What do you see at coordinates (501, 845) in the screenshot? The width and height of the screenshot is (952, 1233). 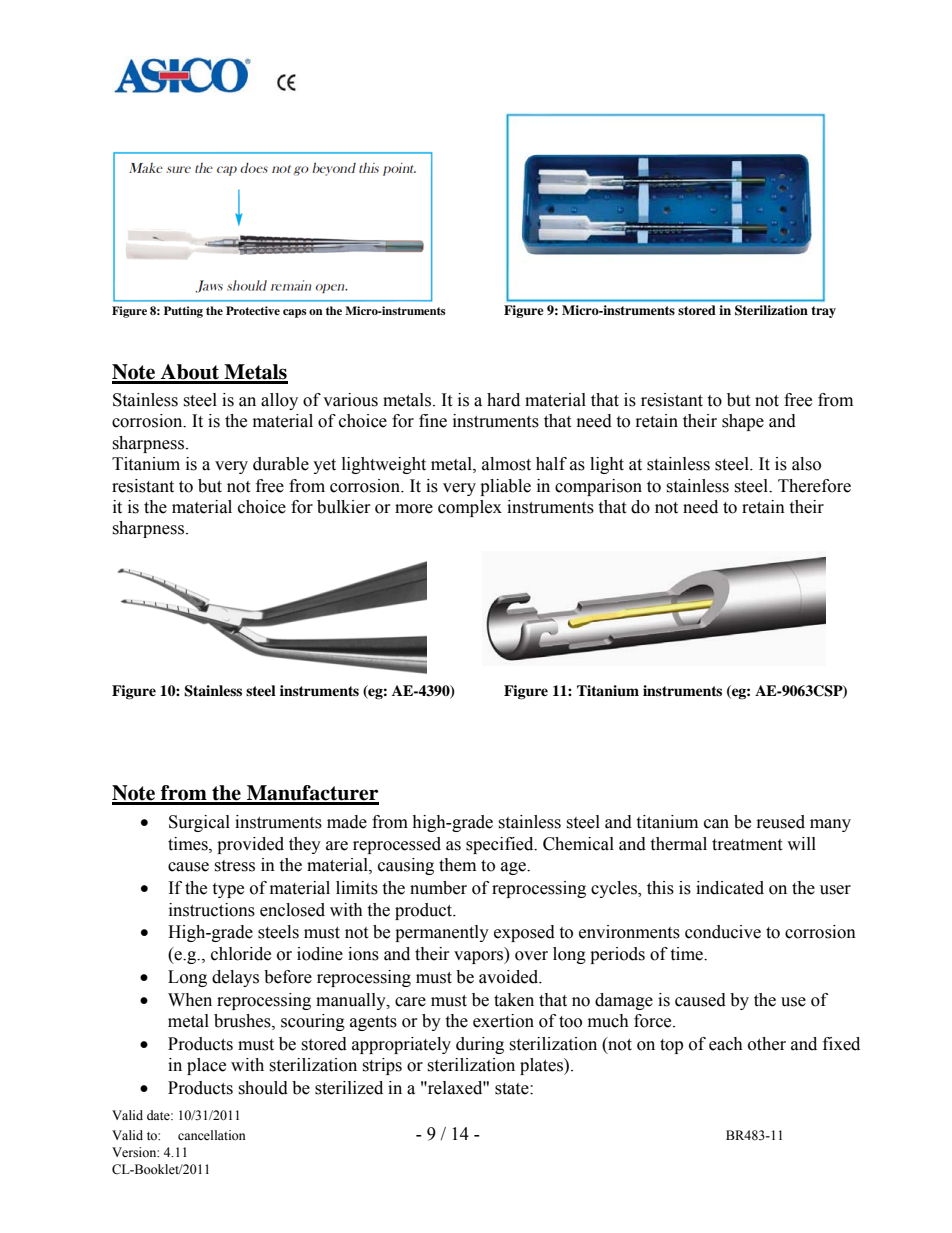 I see `specified` at bounding box center [501, 845].
